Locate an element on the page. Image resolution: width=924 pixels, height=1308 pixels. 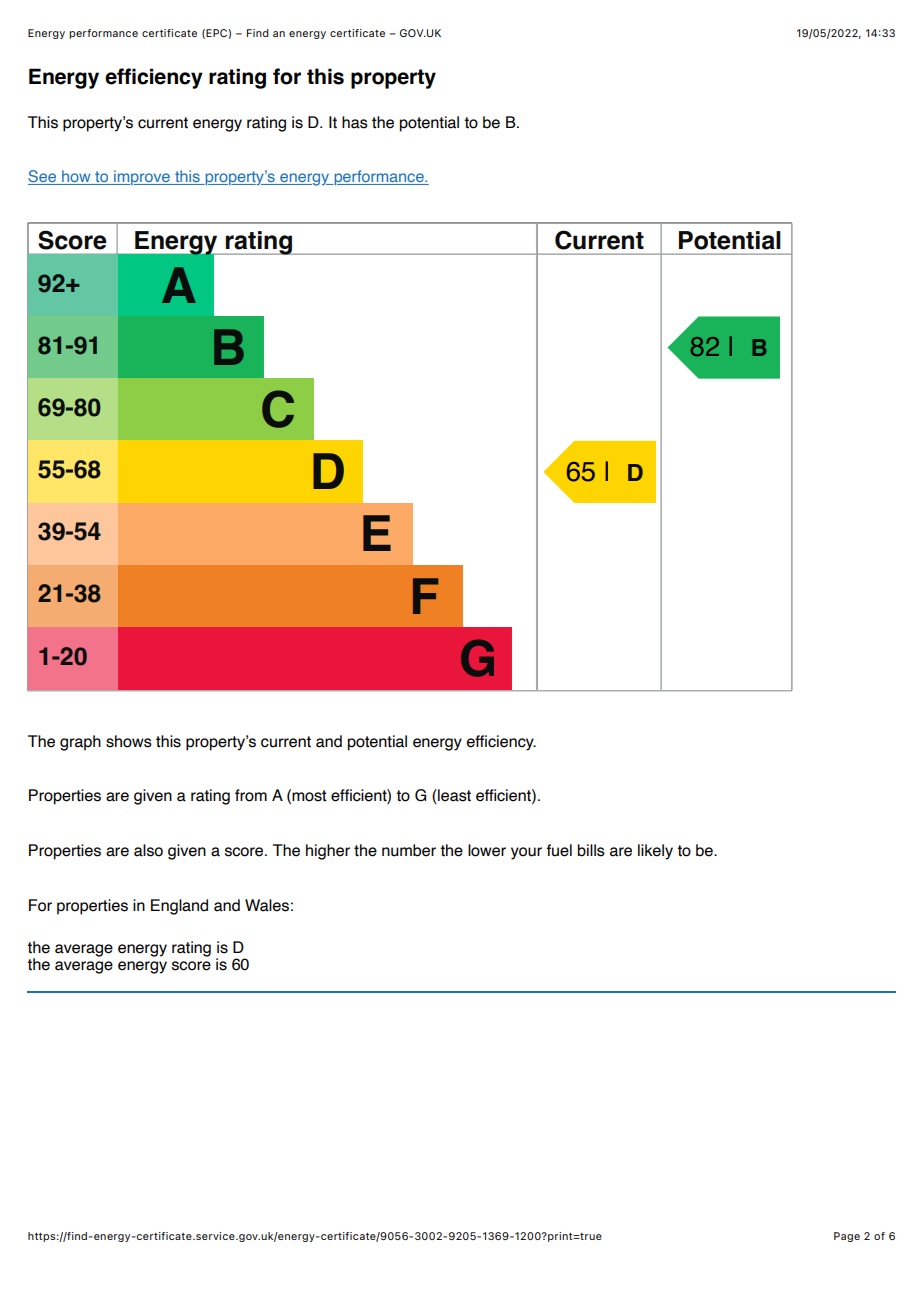
improve is located at coordinates (142, 177).
